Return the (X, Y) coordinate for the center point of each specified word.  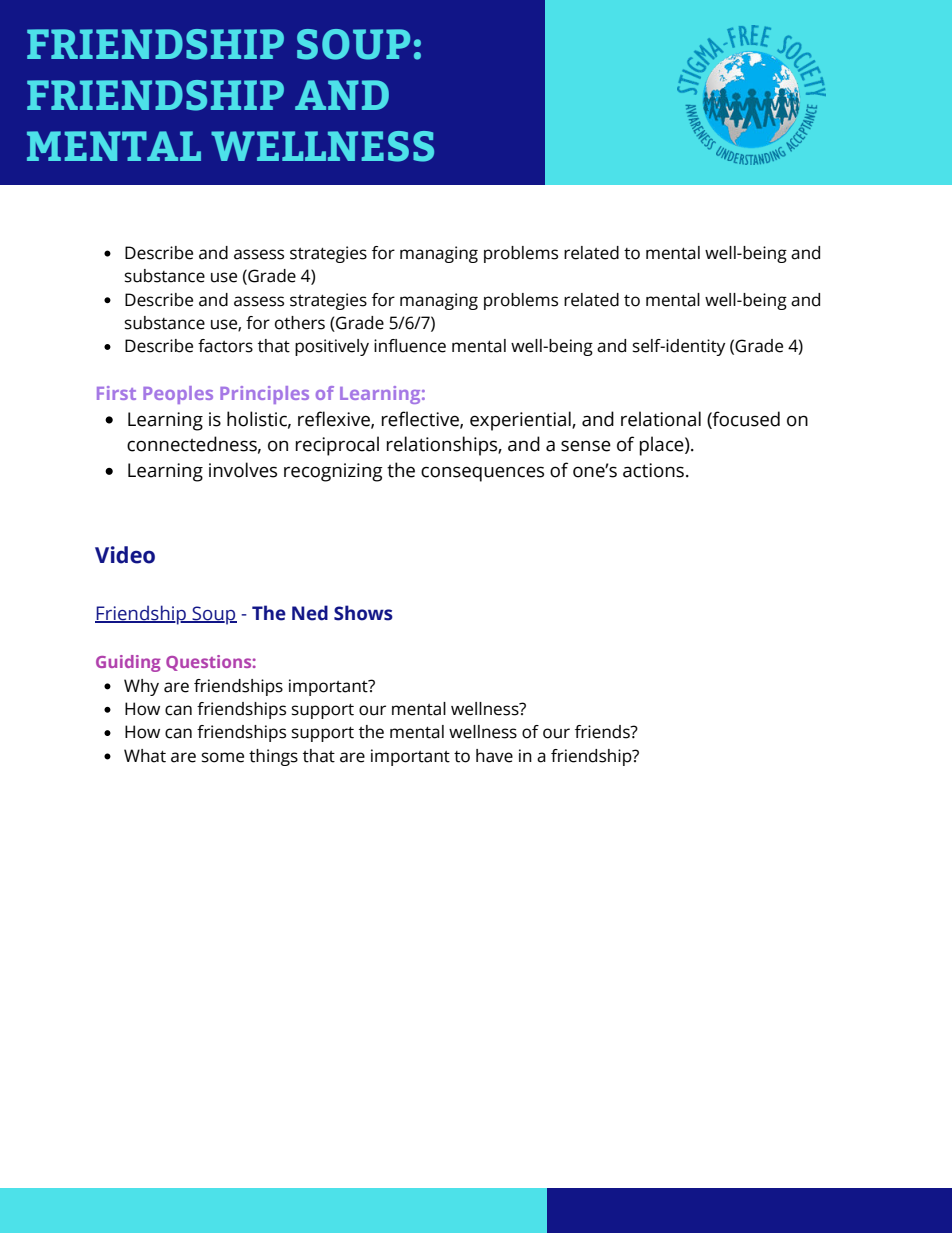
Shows (363, 613)
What (145, 756)
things (273, 757)
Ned (310, 613)
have (494, 756)
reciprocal (337, 446)
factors (225, 346)
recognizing (333, 472)
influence (410, 346)
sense (586, 446)
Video (125, 555)
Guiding (128, 663)
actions (653, 470)
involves (243, 470)
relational (661, 419)
